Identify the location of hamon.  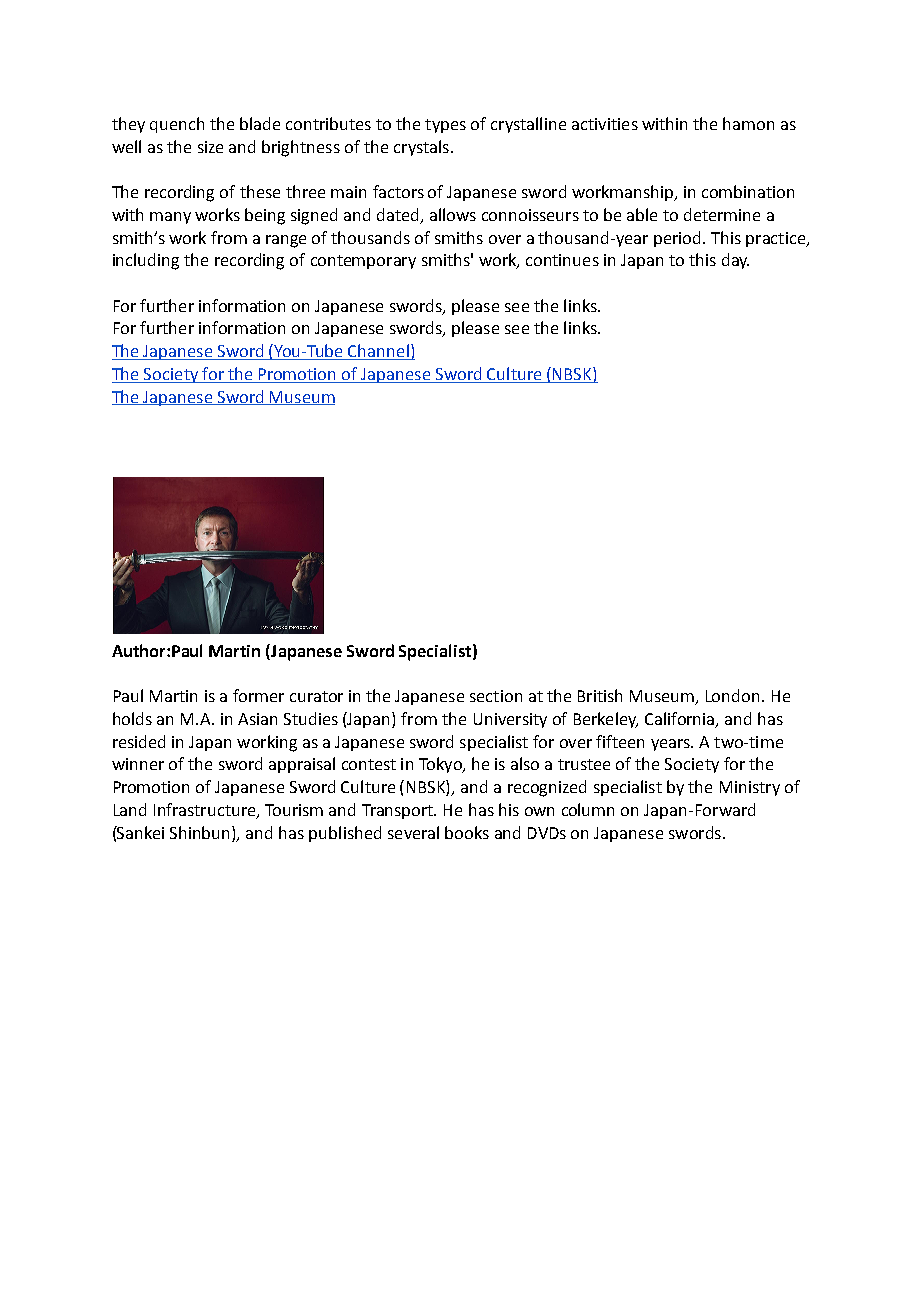
(748, 123).
